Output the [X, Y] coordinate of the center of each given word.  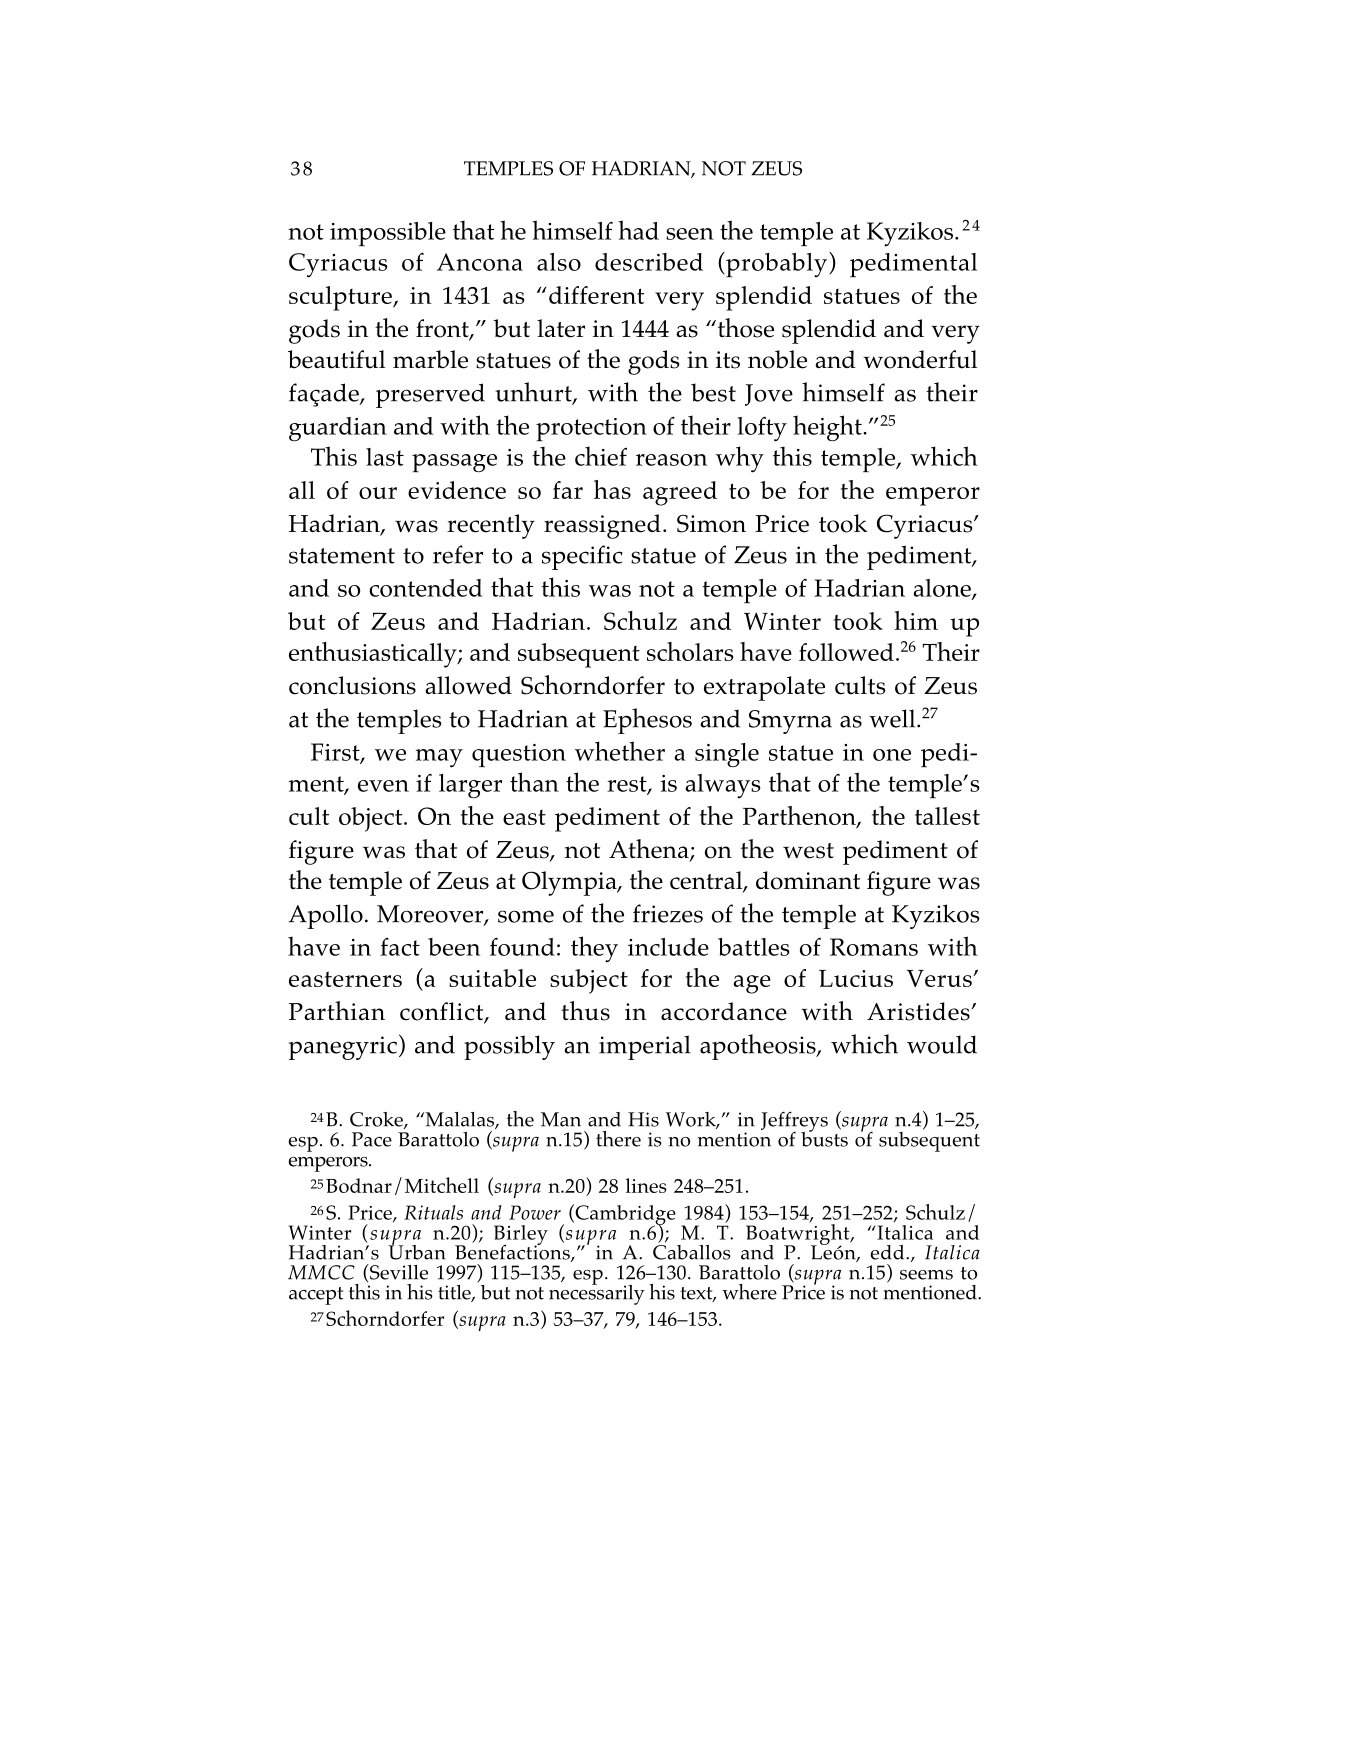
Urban [417, 1251]
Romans [874, 947]
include [668, 947]
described [649, 262]
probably [775, 265]
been [454, 947]
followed [846, 652]
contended [426, 588]
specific [582, 557]
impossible [388, 234]
